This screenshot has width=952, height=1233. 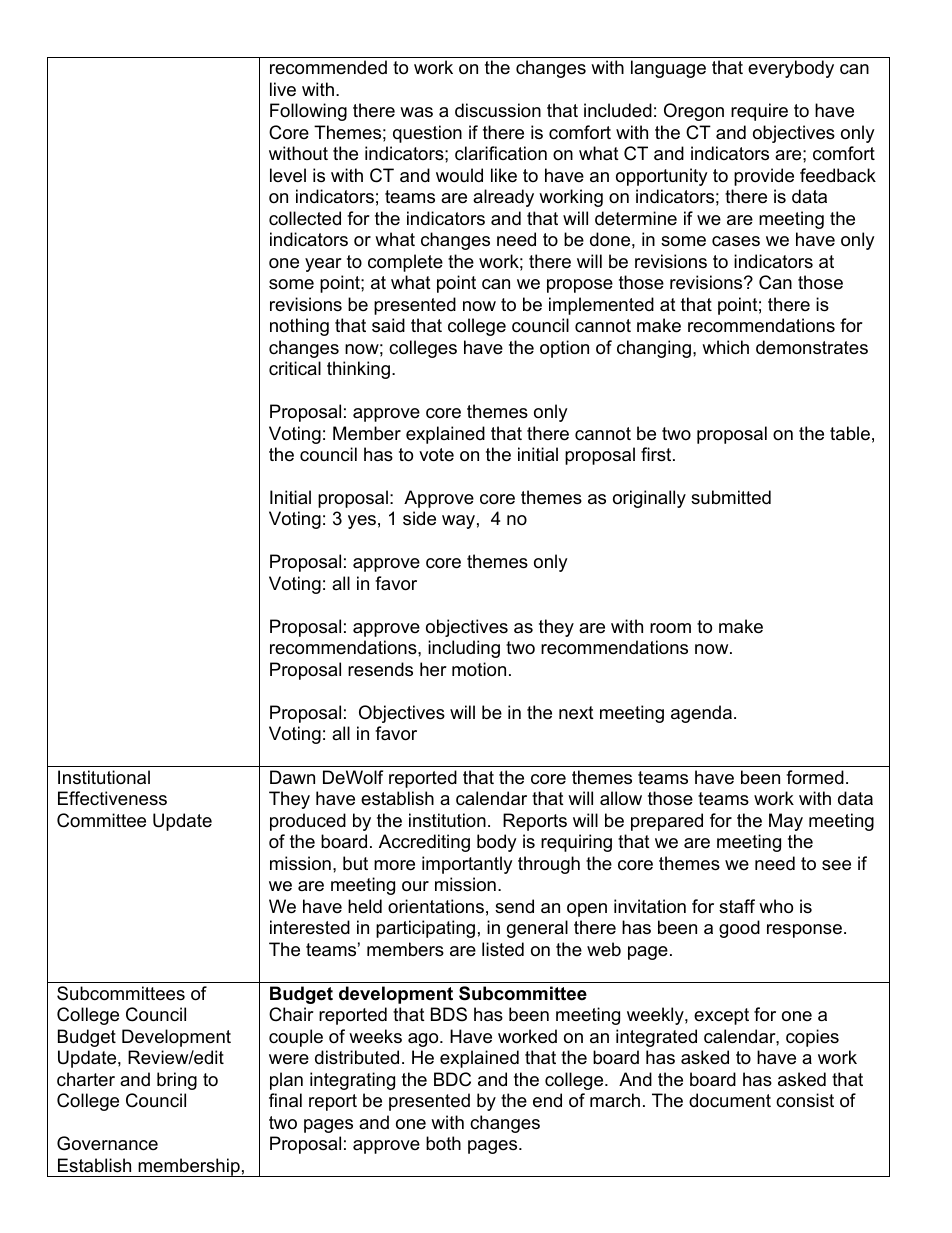 What do you see at coordinates (731, 497) in the screenshot?
I see `submitted` at bounding box center [731, 497].
